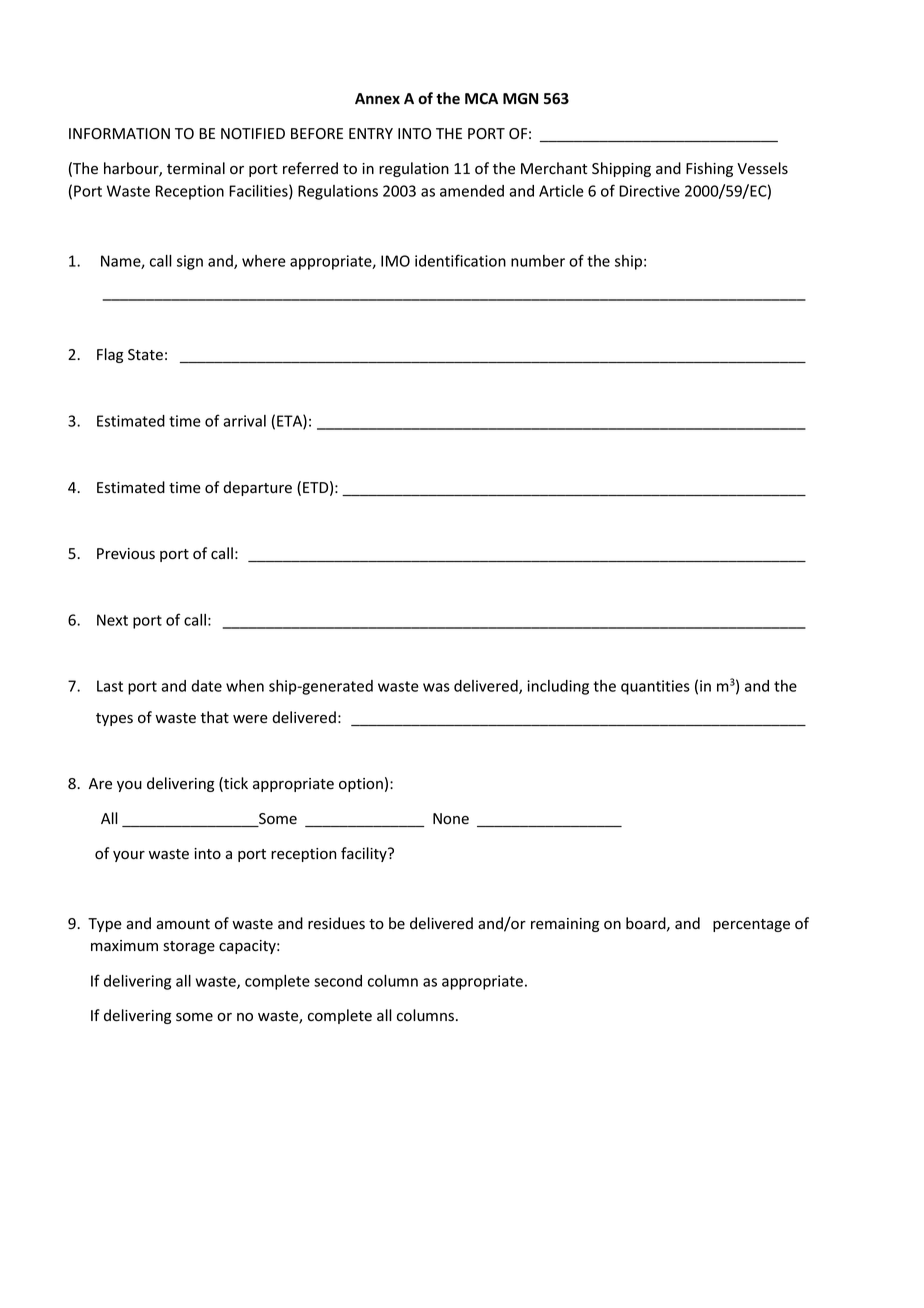 This screenshot has height=1308, width=924. Describe the element at coordinates (338, 981) in the screenshot. I see `second` at that location.
